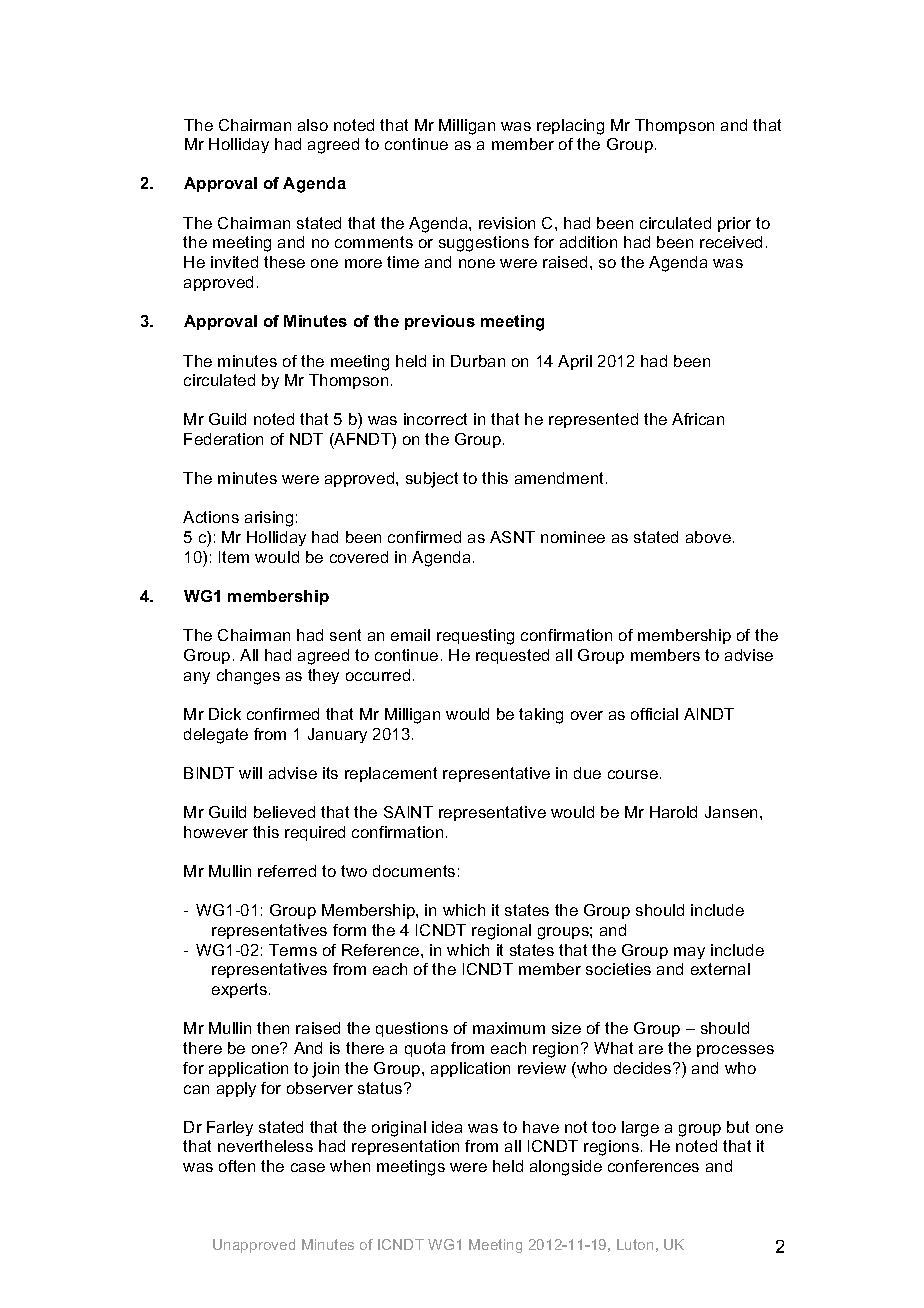 This screenshot has height=1308, width=924. I want to click on also, so click(313, 125).
